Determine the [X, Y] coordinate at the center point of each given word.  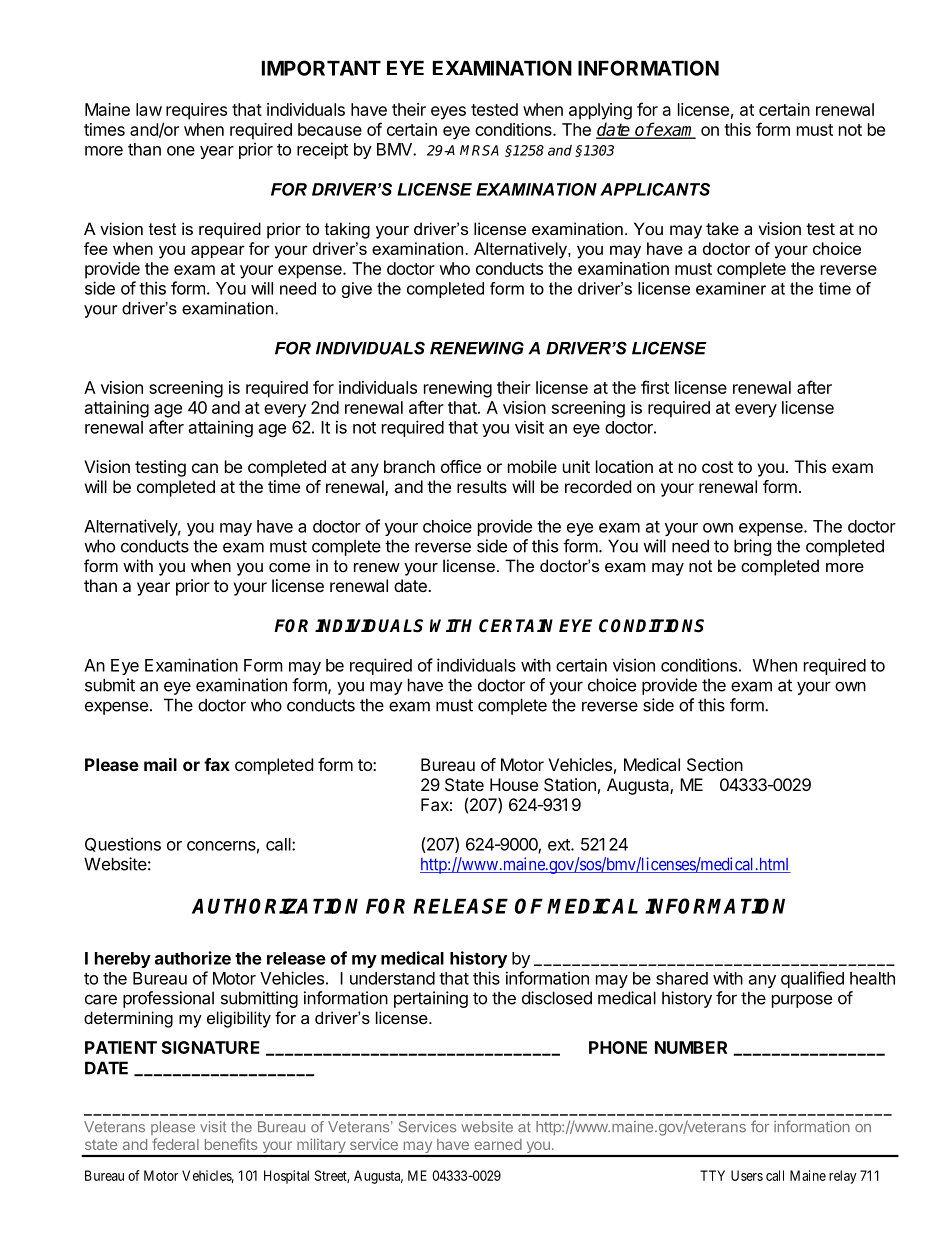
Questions [123, 844]
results [482, 486]
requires [196, 111]
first [655, 387]
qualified [812, 979]
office [461, 466]
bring [753, 547]
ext [560, 845]
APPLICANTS [655, 189]
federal [175, 1144]
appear [218, 251]
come [289, 567]
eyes [448, 113]
